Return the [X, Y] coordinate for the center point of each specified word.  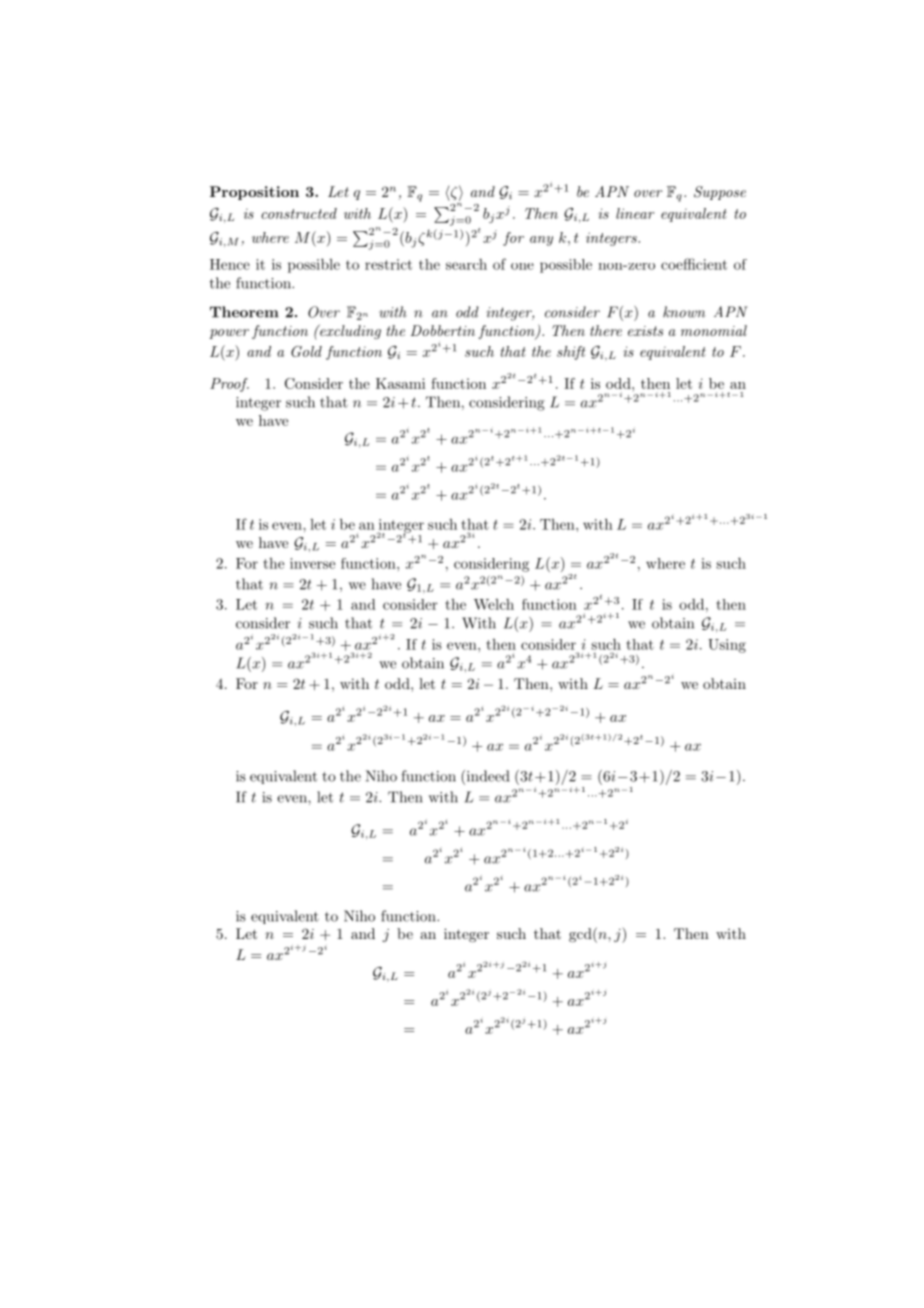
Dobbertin [442, 330]
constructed [299, 213]
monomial [714, 330]
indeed [486, 777]
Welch [494, 604]
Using [727, 646]
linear [635, 213]
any [541, 241]
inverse [312, 563]
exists [645, 331]
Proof [229, 385]
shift [571, 353]
